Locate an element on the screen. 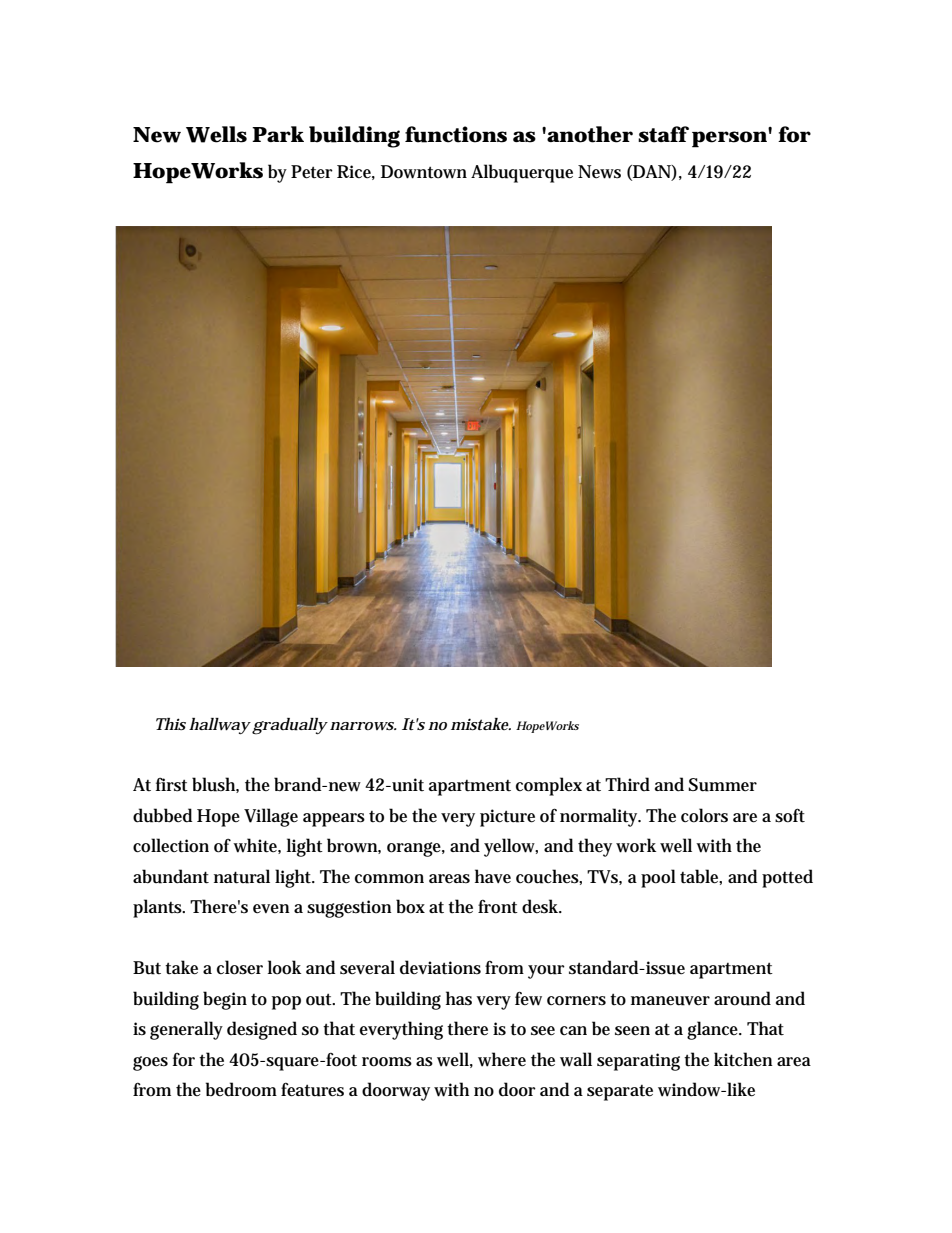  Park is located at coordinates (278, 134).
